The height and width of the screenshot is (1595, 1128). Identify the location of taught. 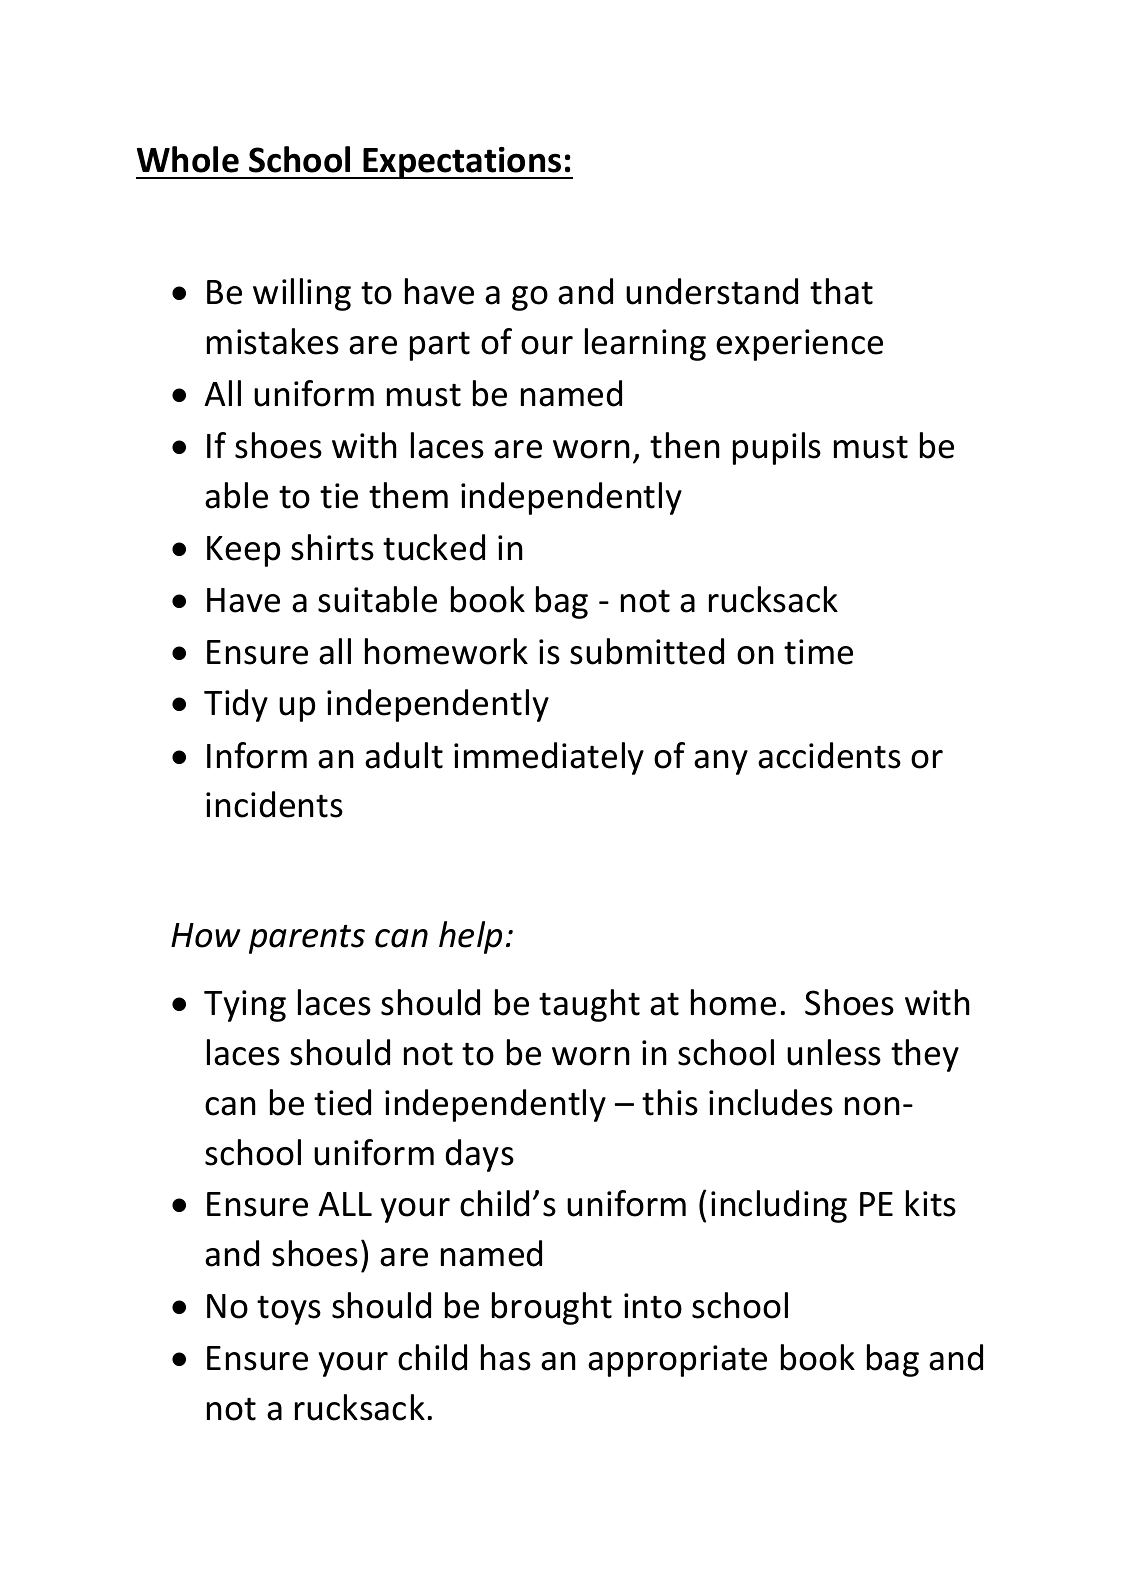
(589, 1005).
